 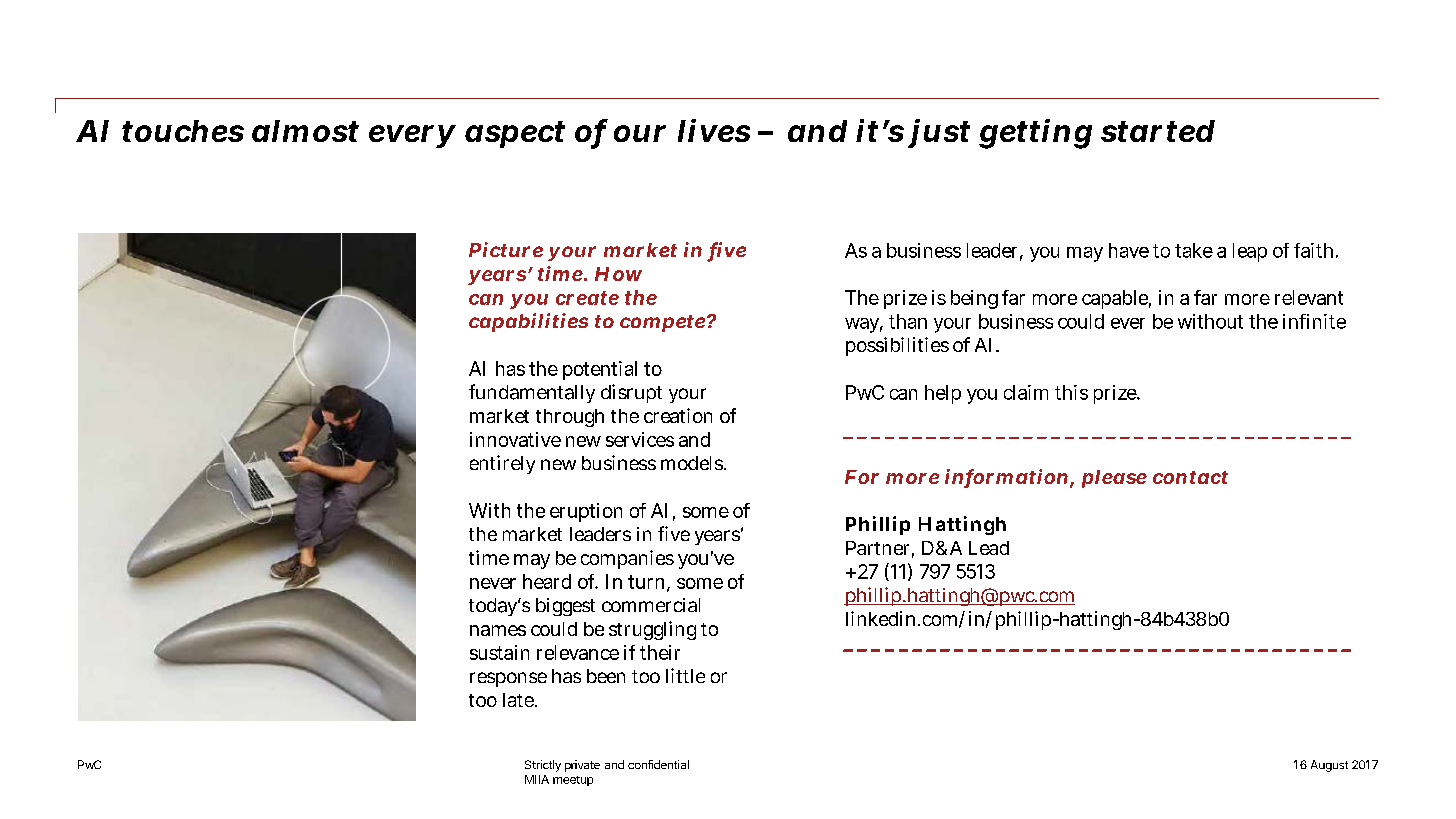 What do you see at coordinates (1158, 131) in the screenshot?
I see `started` at bounding box center [1158, 131].
